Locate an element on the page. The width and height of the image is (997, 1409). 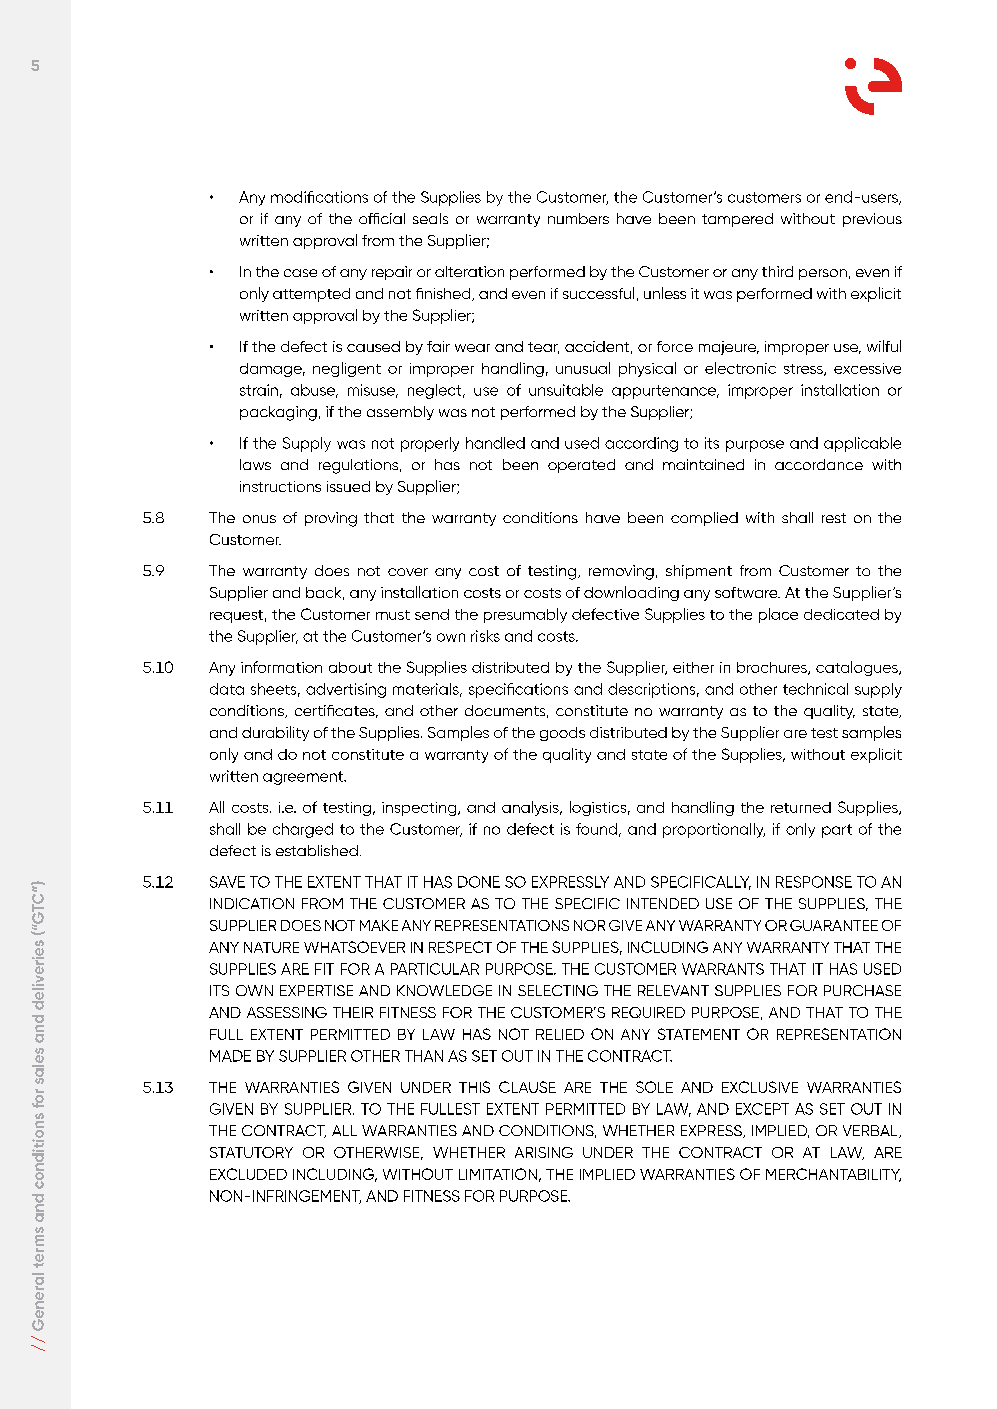
third is located at coordinates (777, 271).
